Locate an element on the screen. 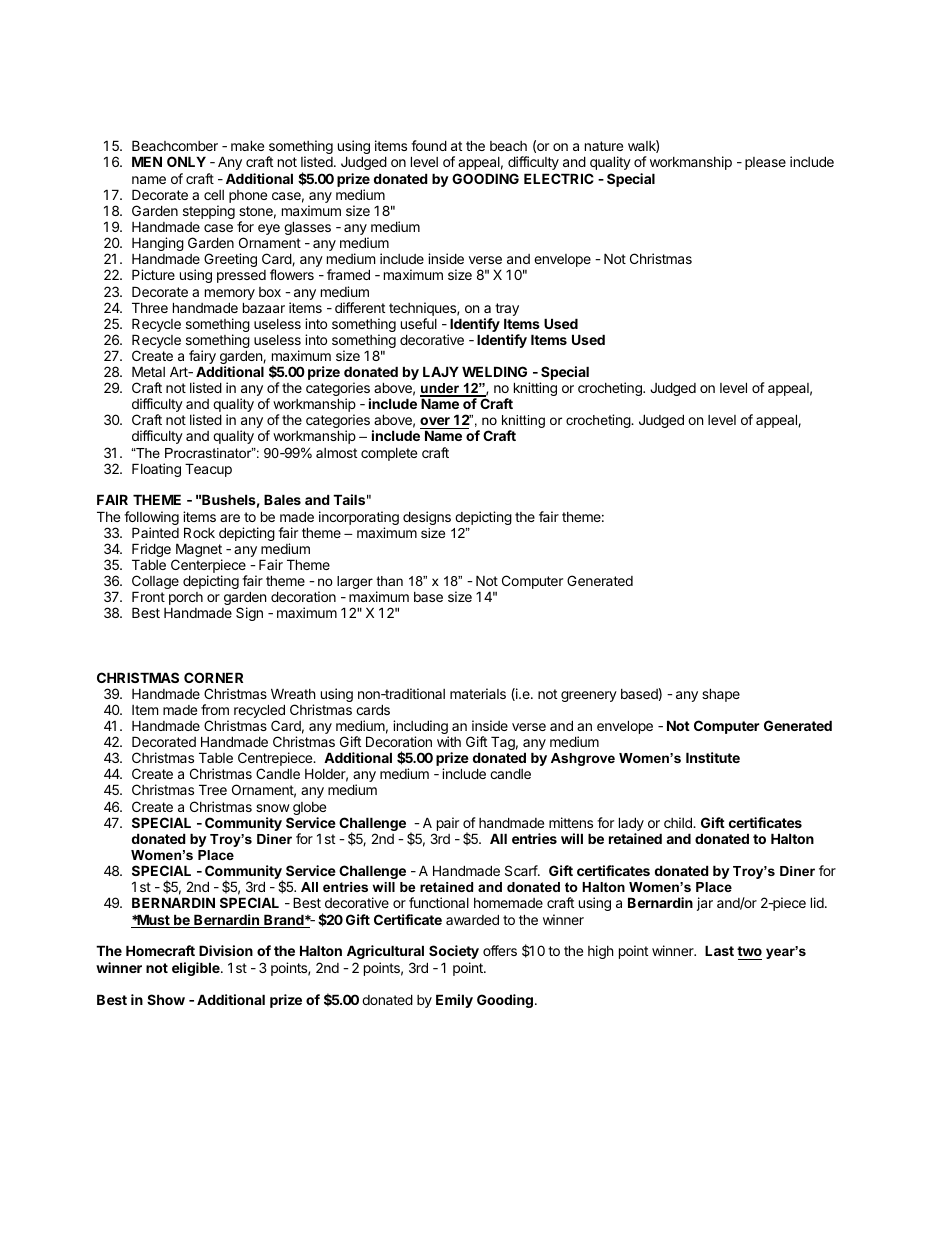 The height and width of the screenshot is (1233, 952). cell is located at coordinates (214, 195).
